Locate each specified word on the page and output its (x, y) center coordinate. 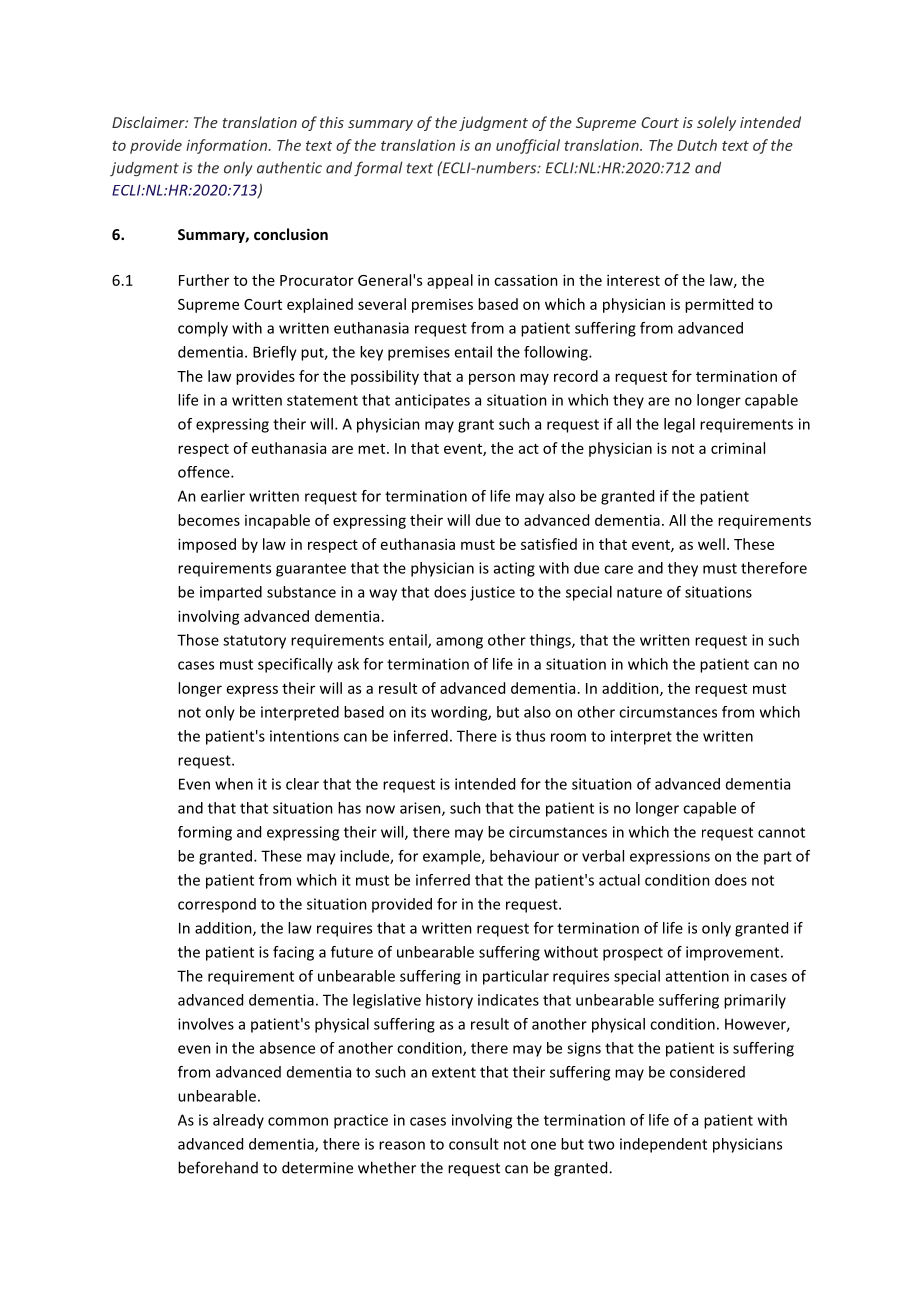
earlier (223, 496)
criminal (738, 448)
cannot (781, 832)
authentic (289, 168)
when (234, 784)
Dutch (697, 145)
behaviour (524, 856)
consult (474, 1144)
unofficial (528, 146)
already (238, 1121)
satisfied (549, 544)
